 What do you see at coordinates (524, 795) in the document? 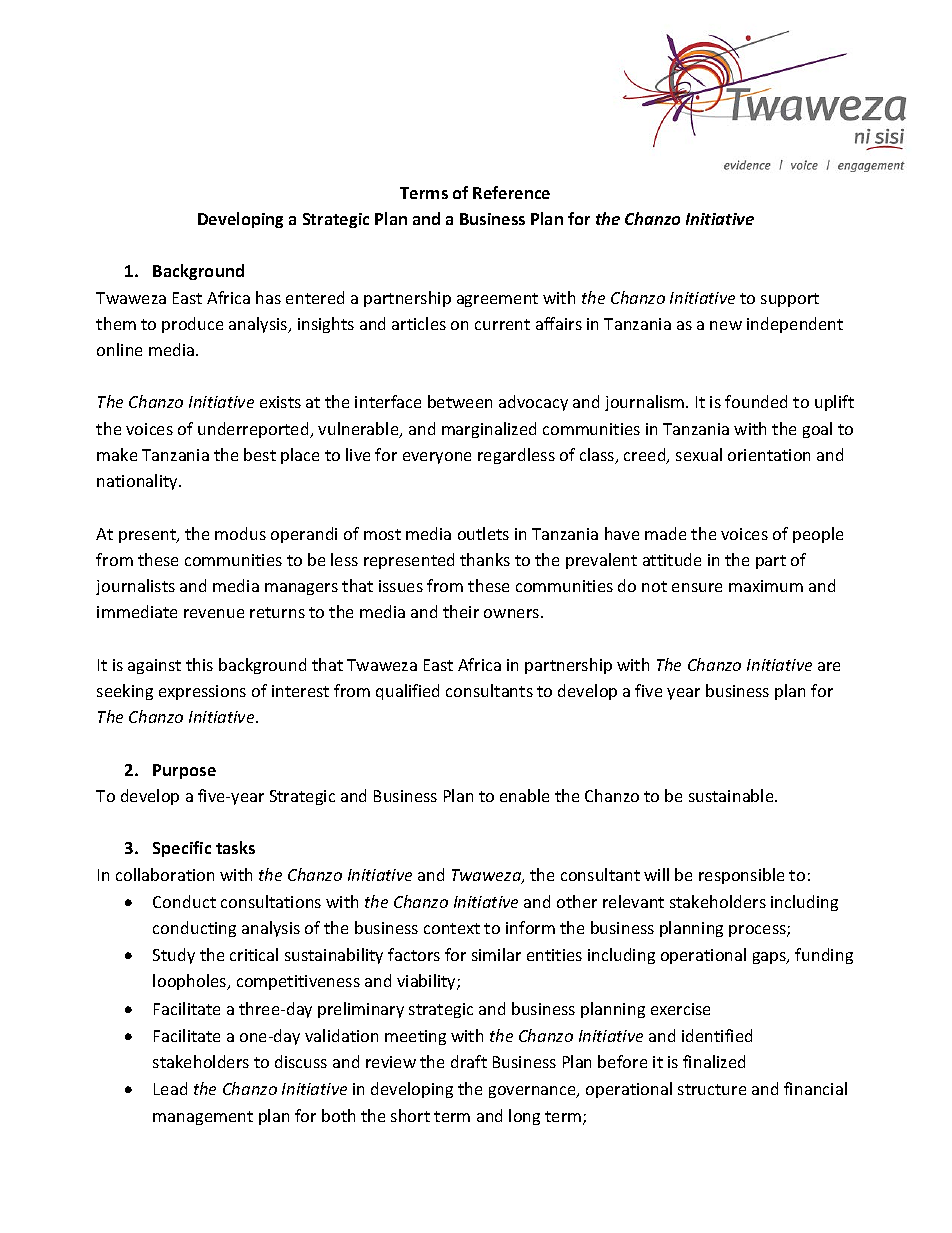
I see `enable` at bounding box center [524, 795].
